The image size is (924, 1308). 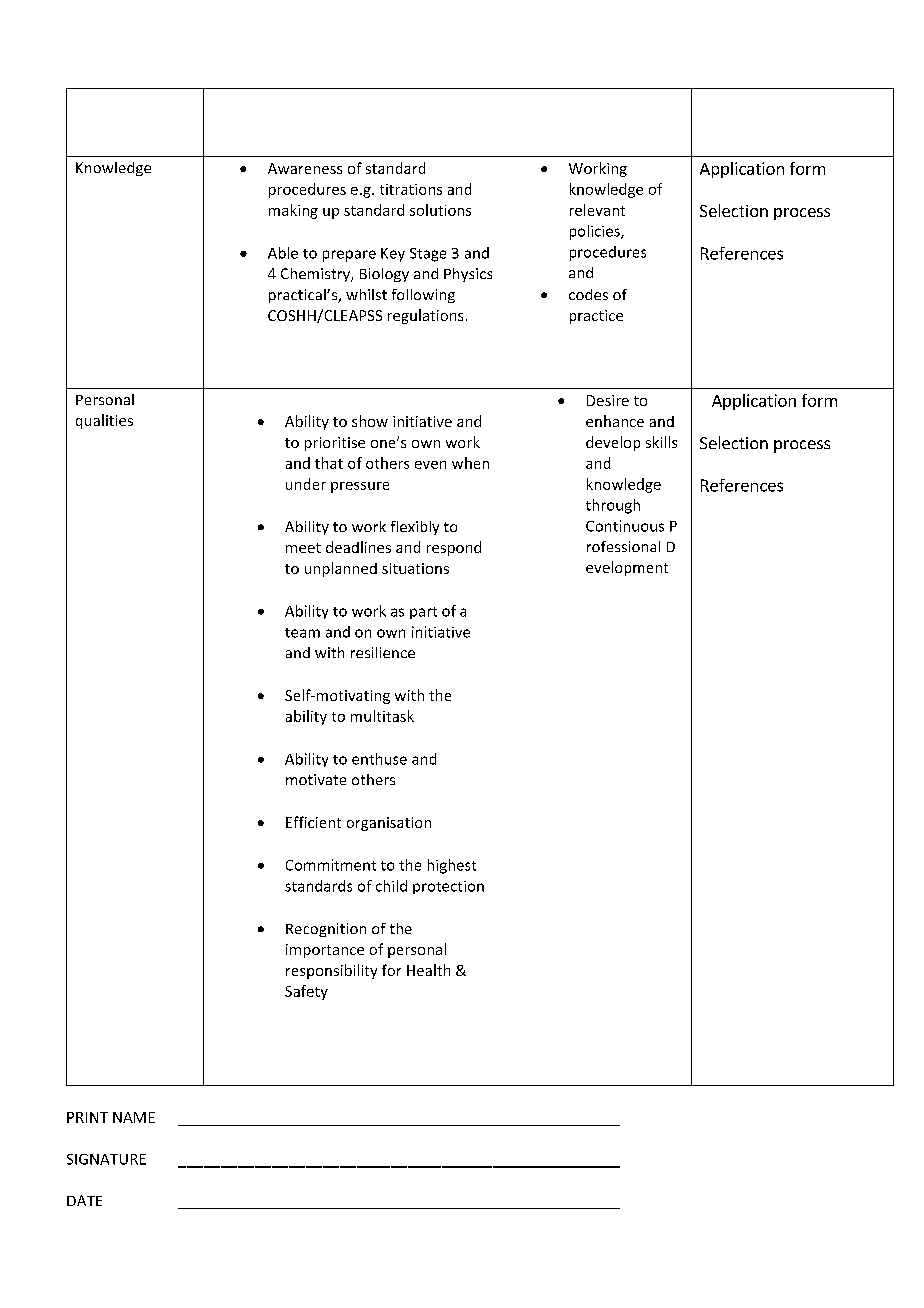 I want to click on SIGNATURE, so click(x=106, y=1159).
